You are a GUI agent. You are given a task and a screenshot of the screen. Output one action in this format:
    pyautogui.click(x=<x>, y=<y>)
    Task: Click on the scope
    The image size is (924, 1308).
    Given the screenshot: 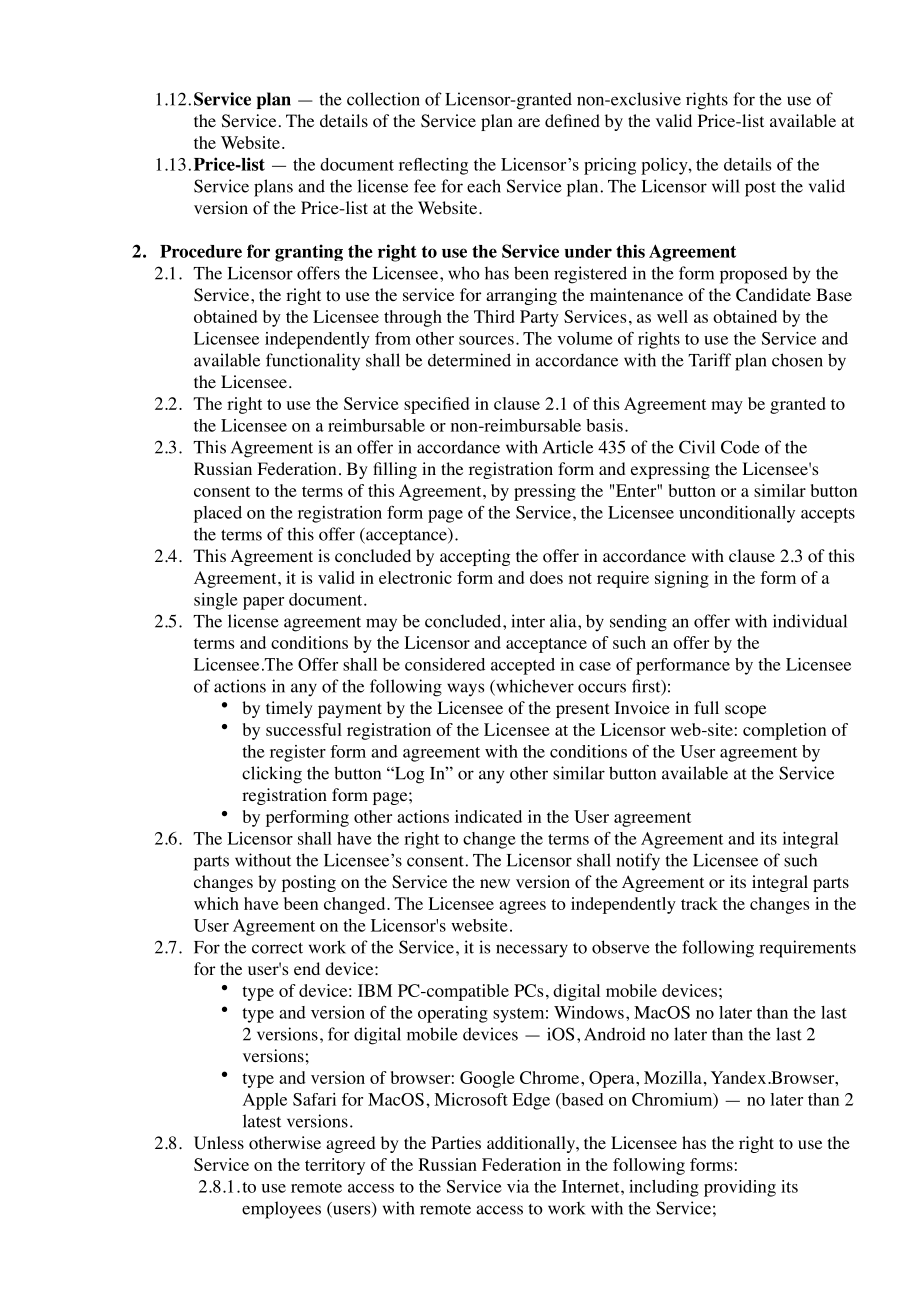 What is the action you would take?
    pyautogui.click(x=745, y=711)
